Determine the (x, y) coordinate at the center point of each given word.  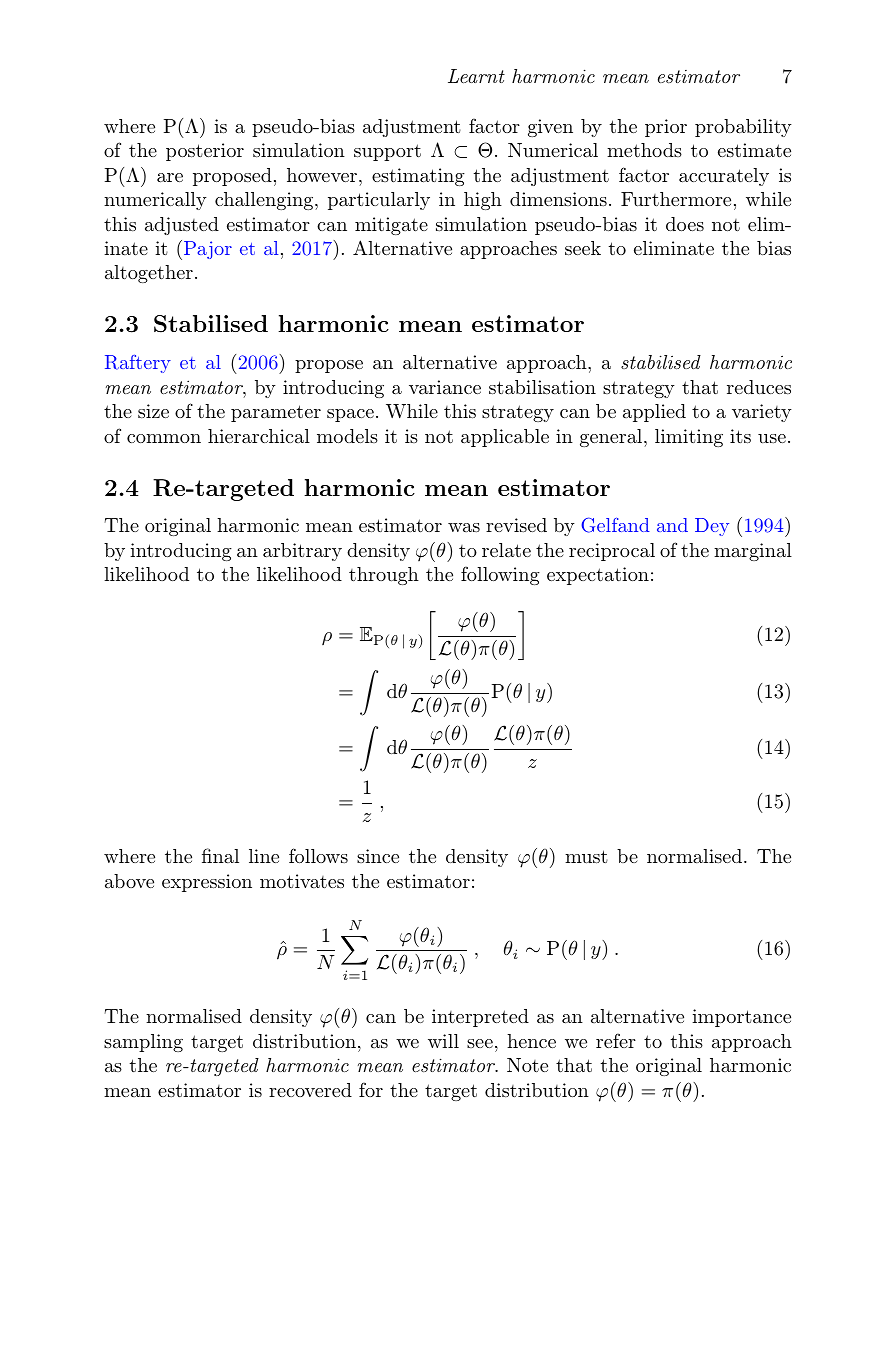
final (220, 855)
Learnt (476, 76)
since (378, 856)
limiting (689, 438)
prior (666, 128)
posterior (205, 152)
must (586, 856)
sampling (143, 1043)
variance (445, 387)
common (164, 438)
